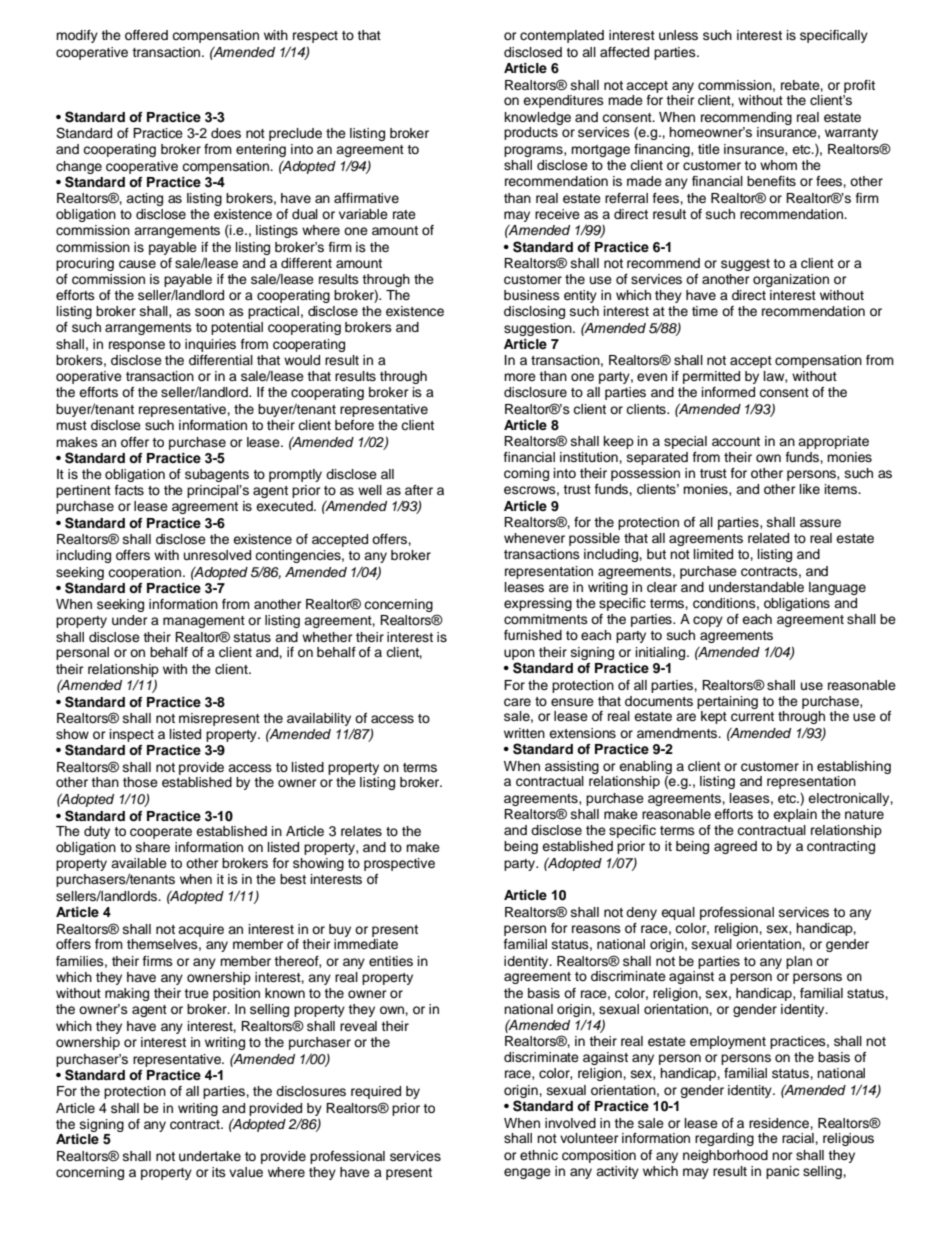 The height and width of the page is (1233, 952). Describe the element at coordinates (77, 36) in the page. I see `modify` at that location.
